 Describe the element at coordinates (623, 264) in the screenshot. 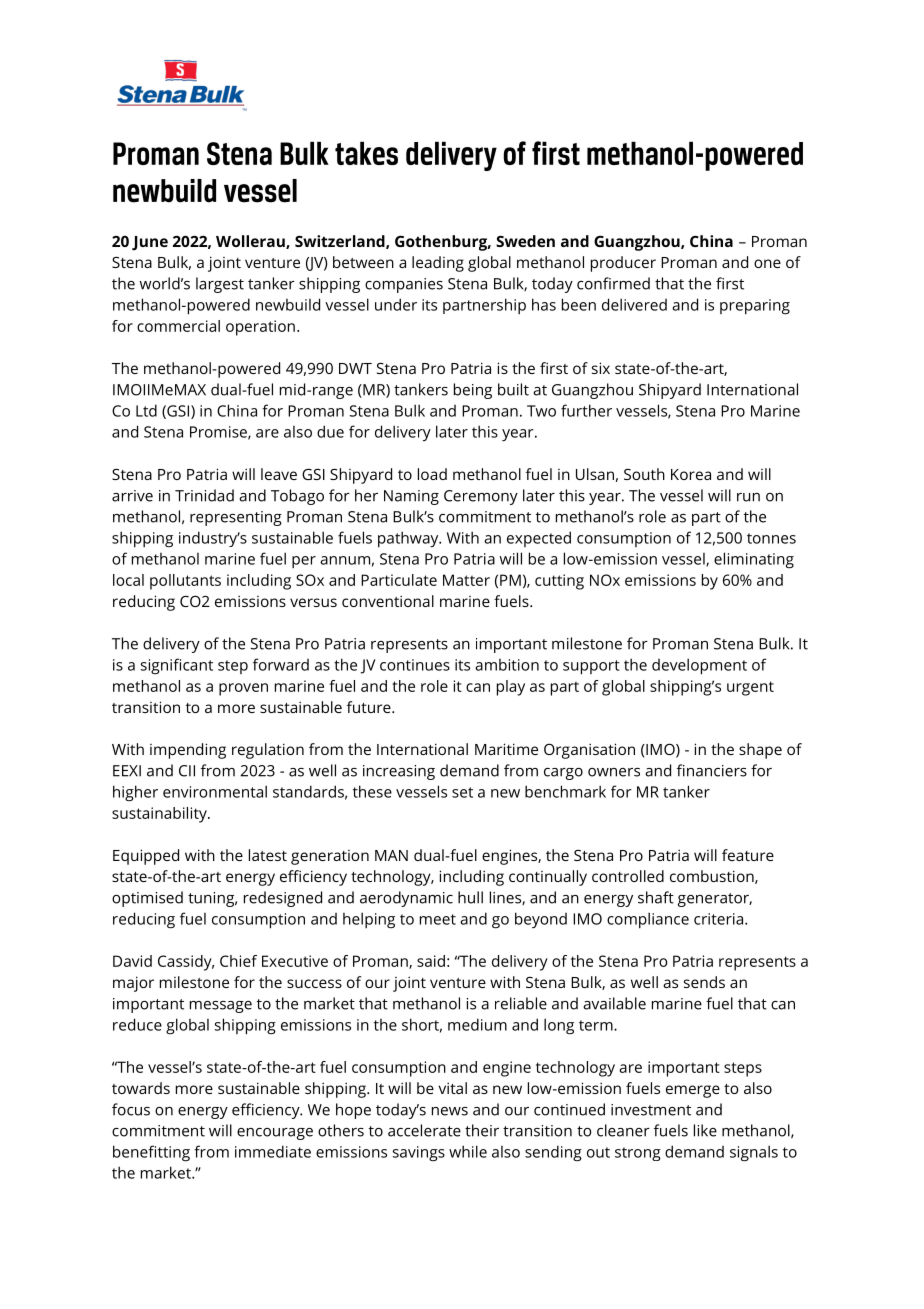

I see `producer` at that location.
